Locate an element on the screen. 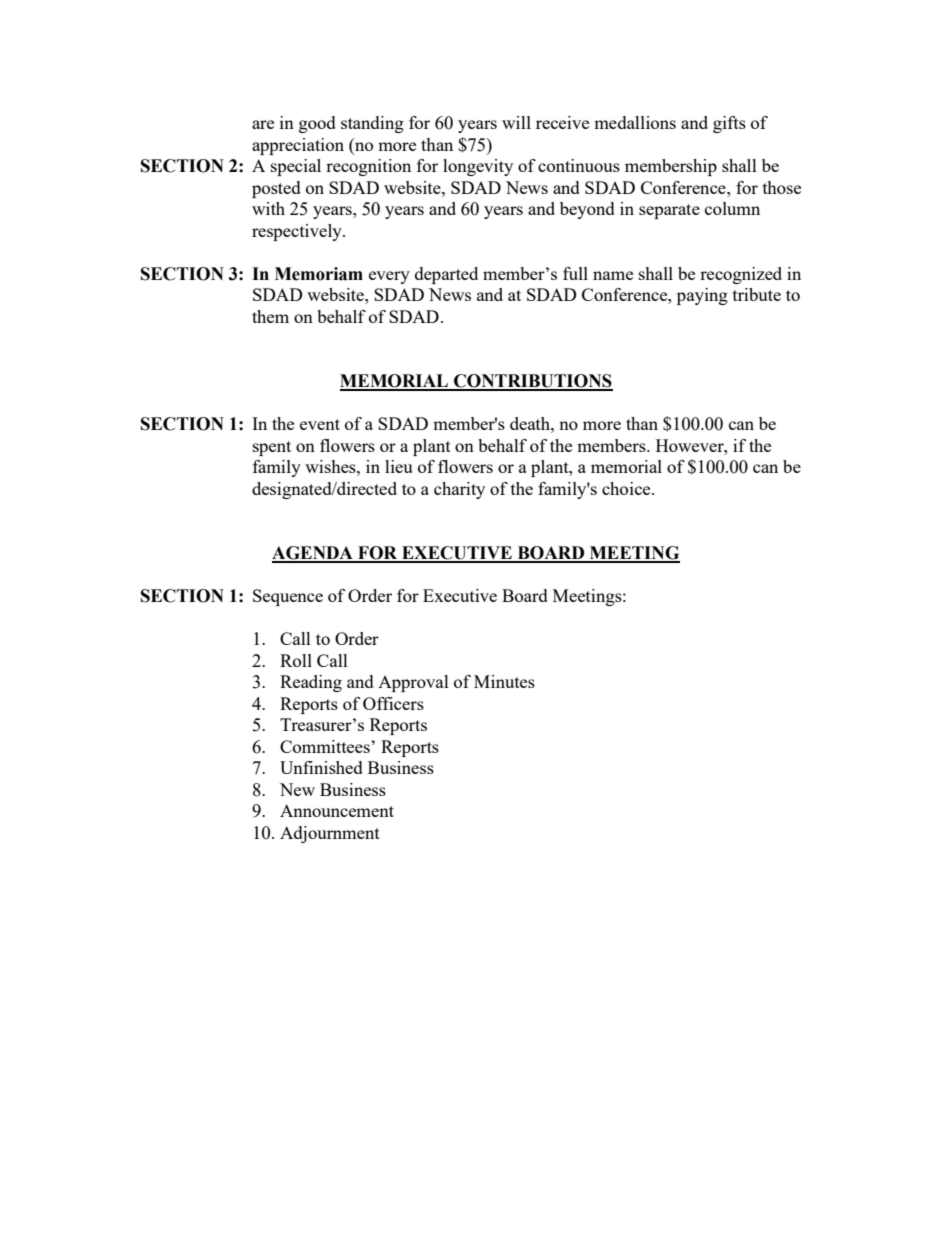  gifts is located at coordinates (729, 124).
